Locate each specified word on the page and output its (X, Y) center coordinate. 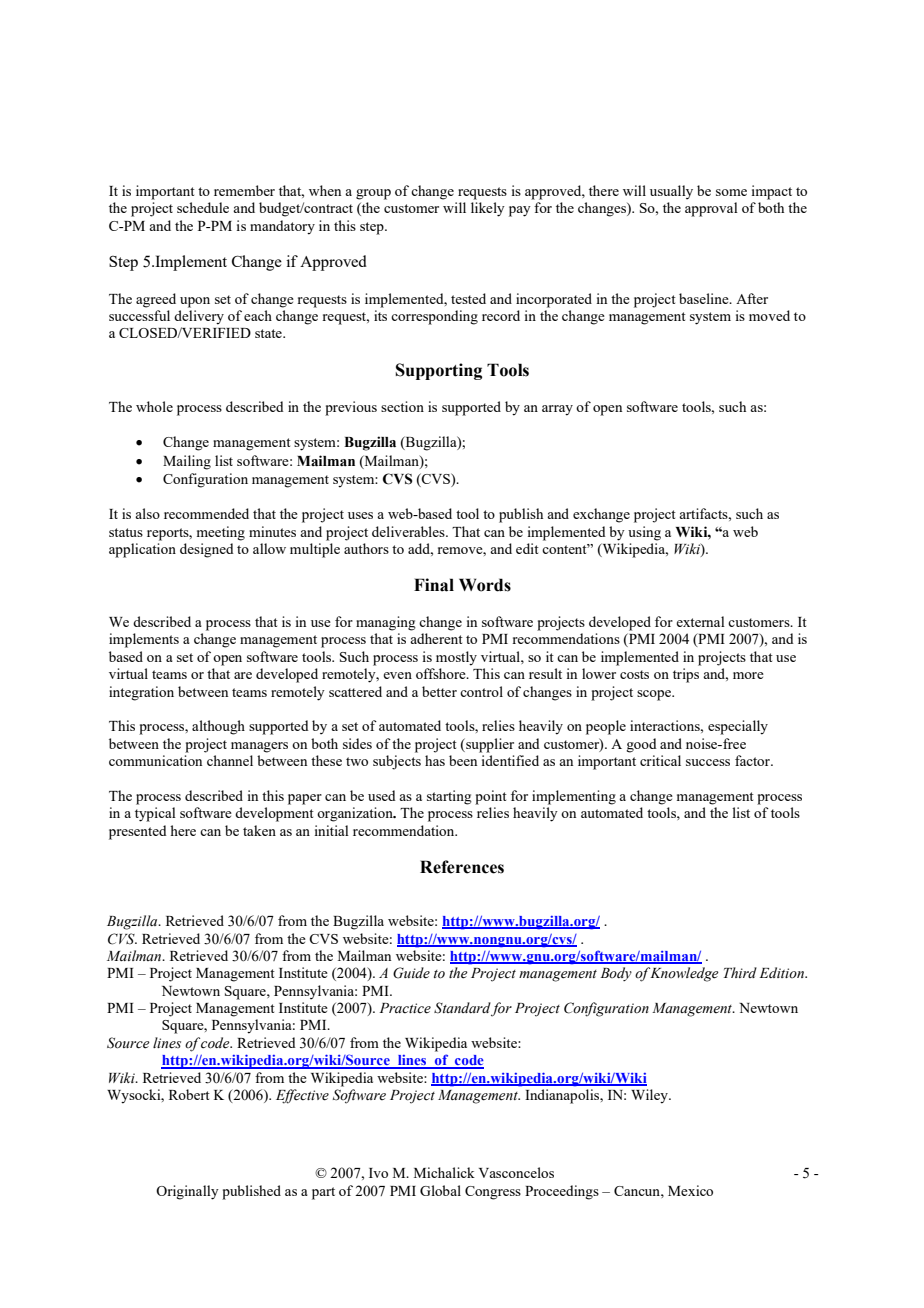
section (402, 406)
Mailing (187, 462)
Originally (187, 1192)
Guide (411, 973)
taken (259, 830)
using (644, 533)
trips (686, 675)
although (218, 727)
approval (711, 209)
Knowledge (684, 974)
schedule (203, 207)
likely (488, 209)
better (439, 691)
